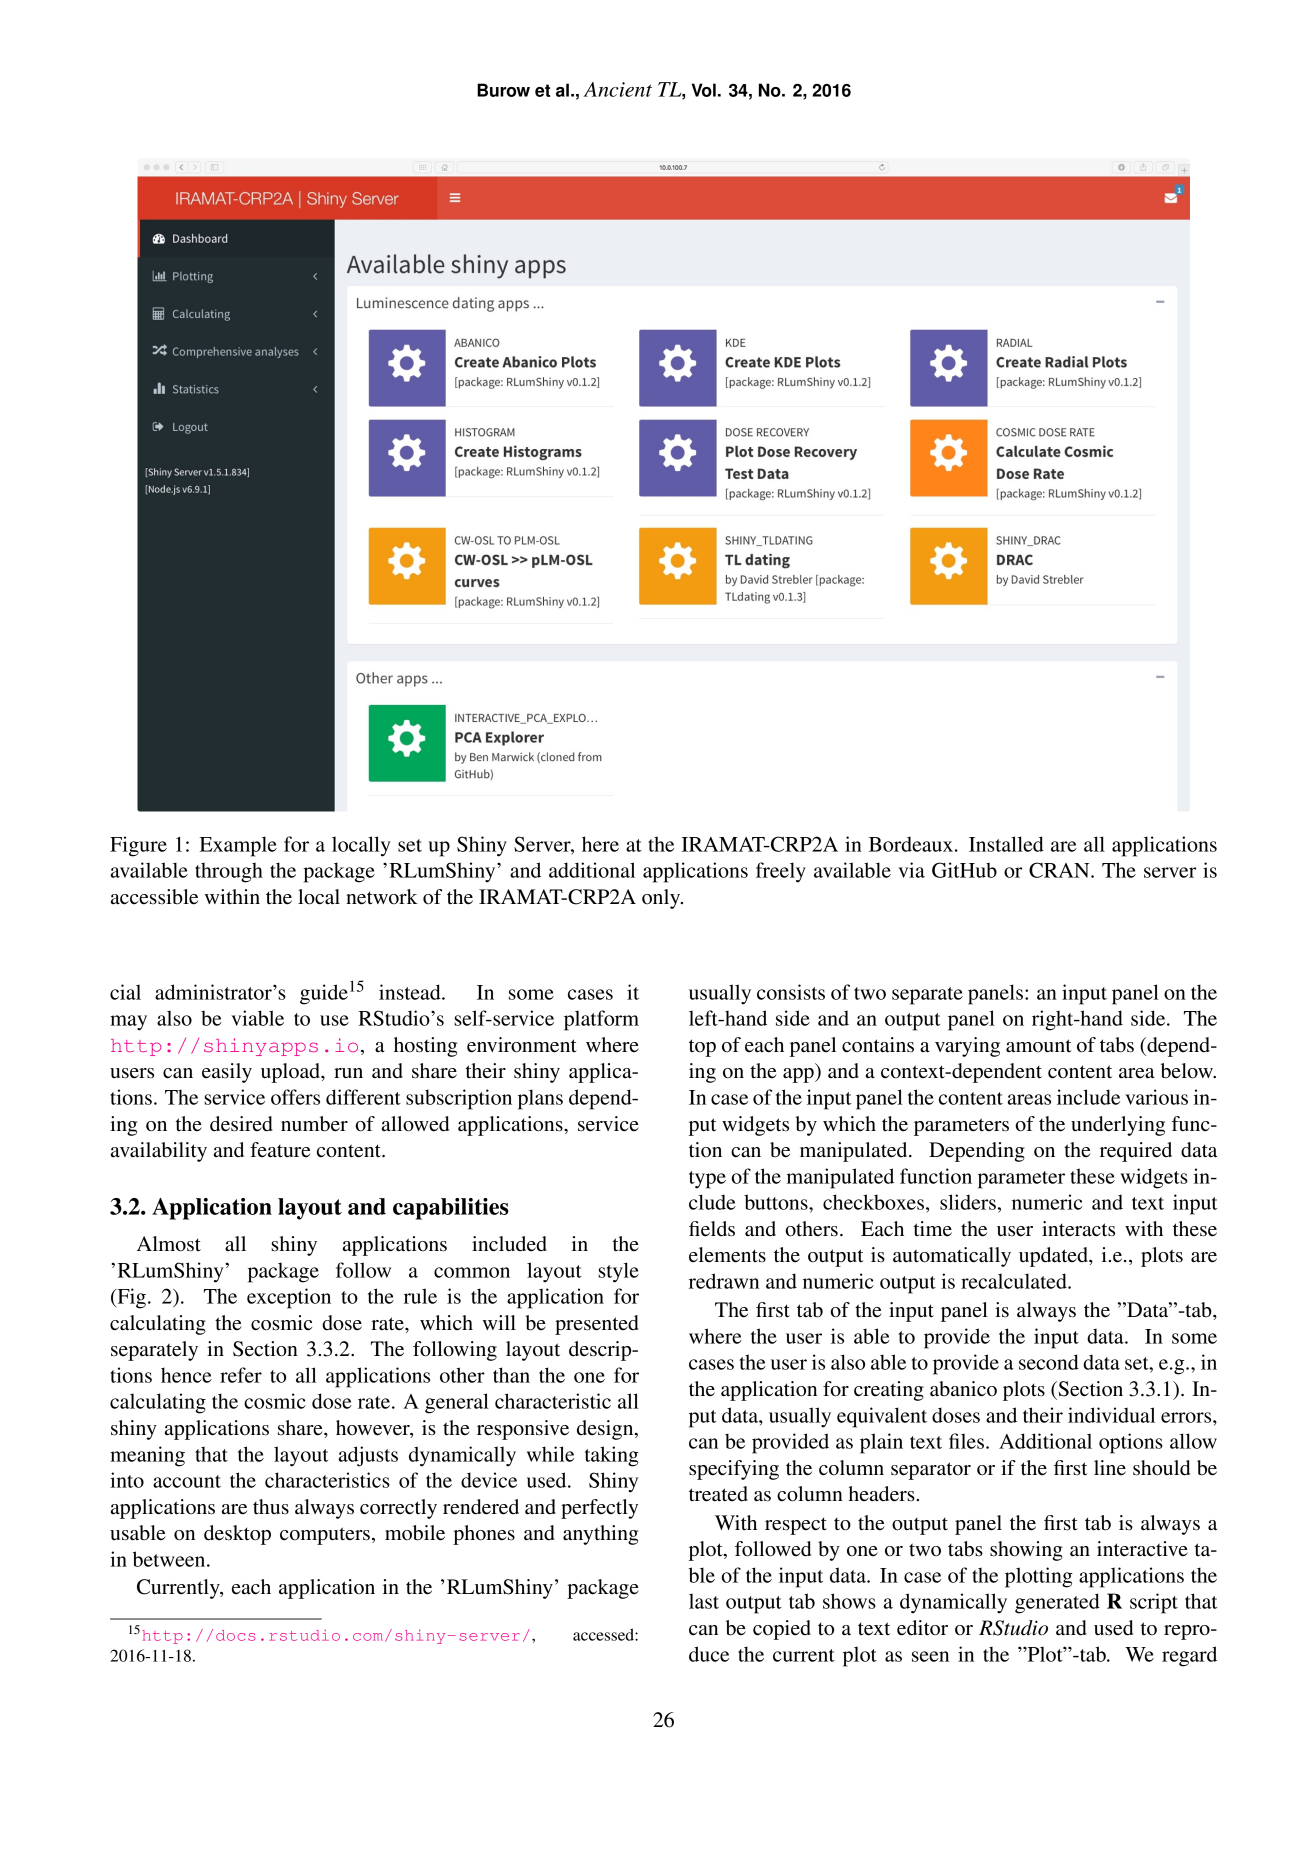  What do you see at coordinates (704, 90) in the image?
I see `Vol` at bounding box center [704, 90].
